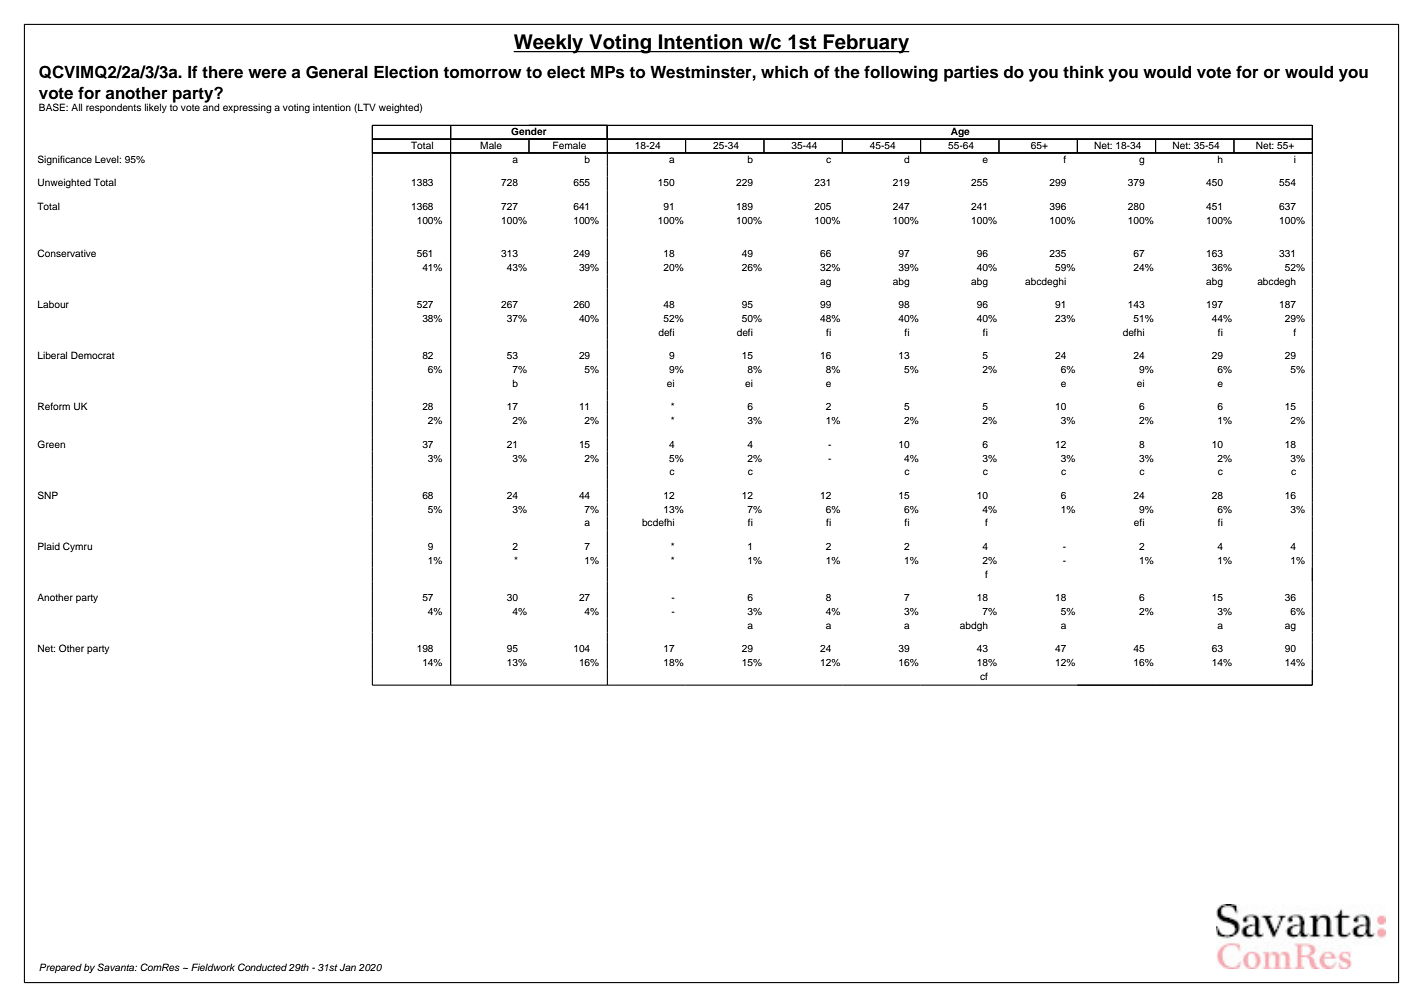 This screenshot has width=1423, height=1007. Describe the element at coordinates (77, 547) in the screenshot. I see `Cymru` at that location.
